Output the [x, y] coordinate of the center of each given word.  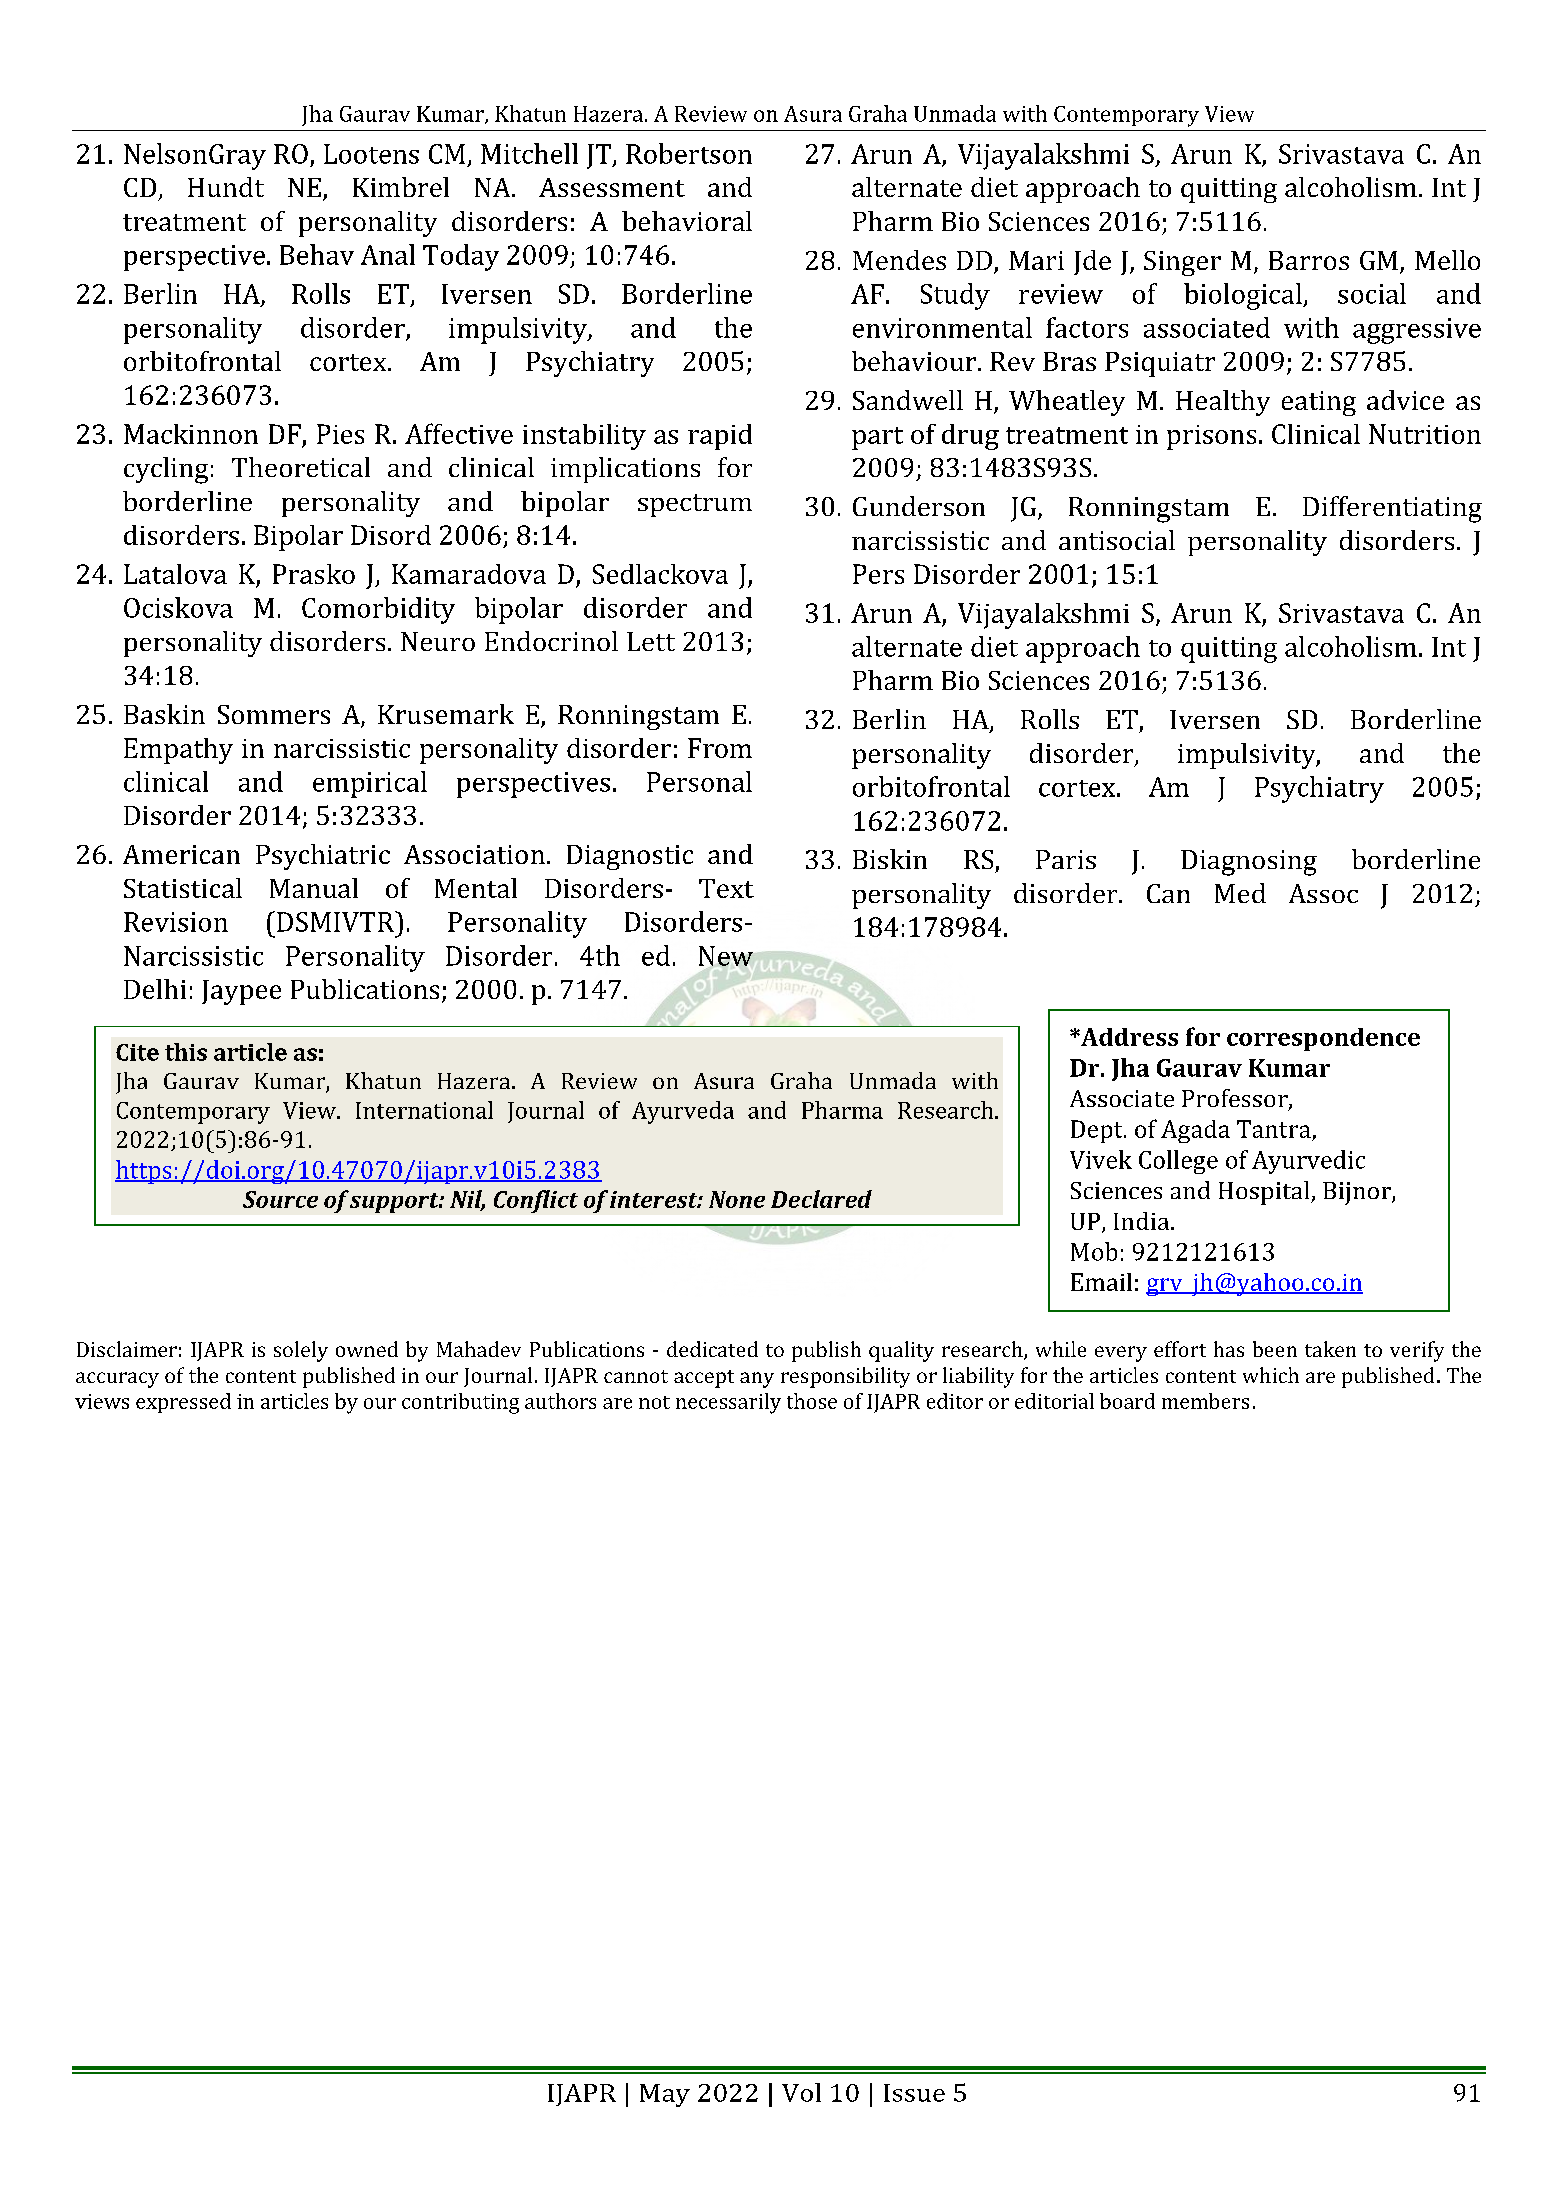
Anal [388, 254]
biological [1244, 296]
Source [280, 1199]
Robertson [689, 153]
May [665, 2095]
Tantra [1274, 1129]
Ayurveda [683, 1112]
